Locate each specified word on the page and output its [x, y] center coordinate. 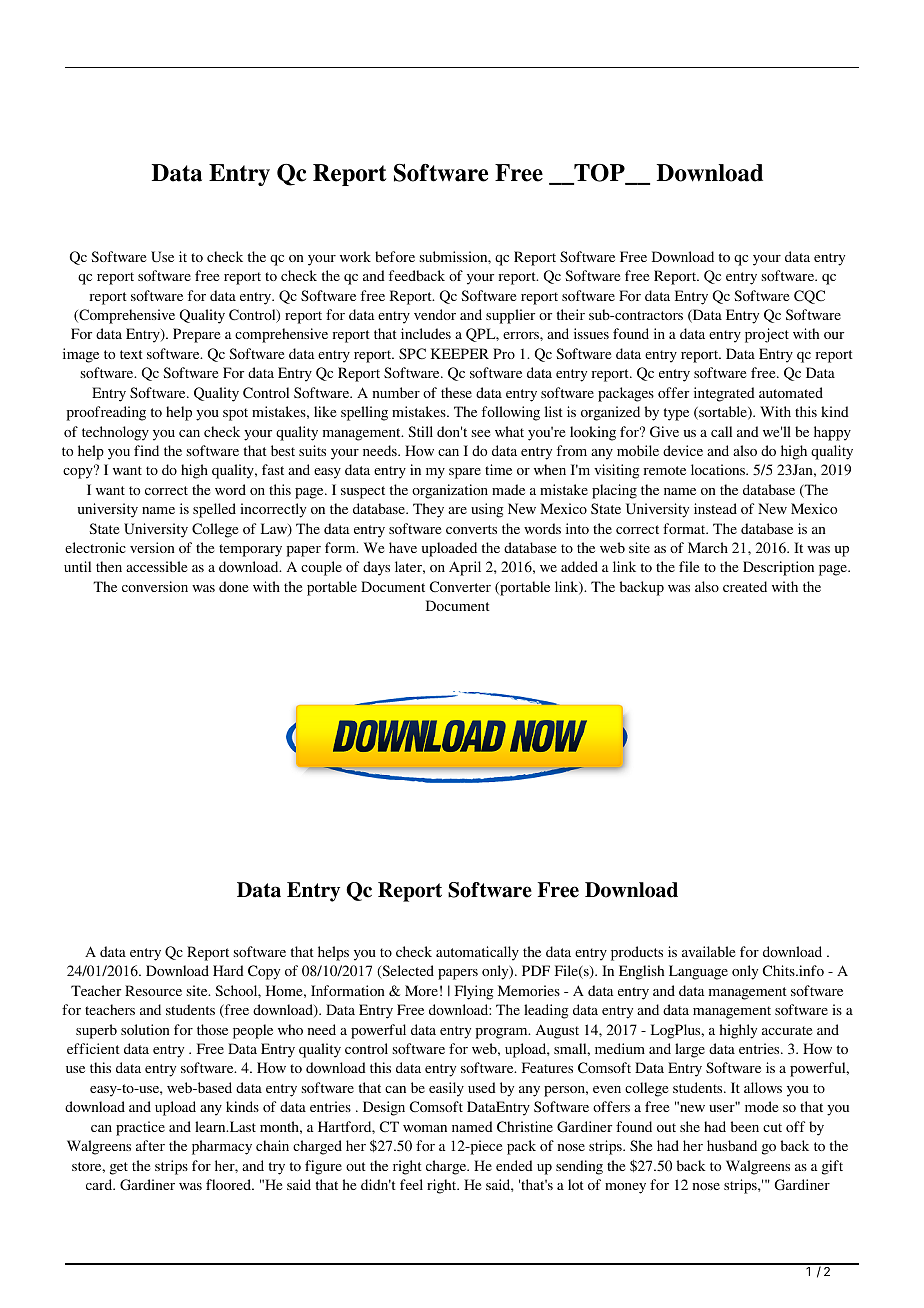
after [150, 1145]
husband [732, 1145]
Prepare [196, 335]
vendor [435, 314]
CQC [809, 297]
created [745, 586]
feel [411, 1184]
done [233, 586]
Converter [460, 586]
